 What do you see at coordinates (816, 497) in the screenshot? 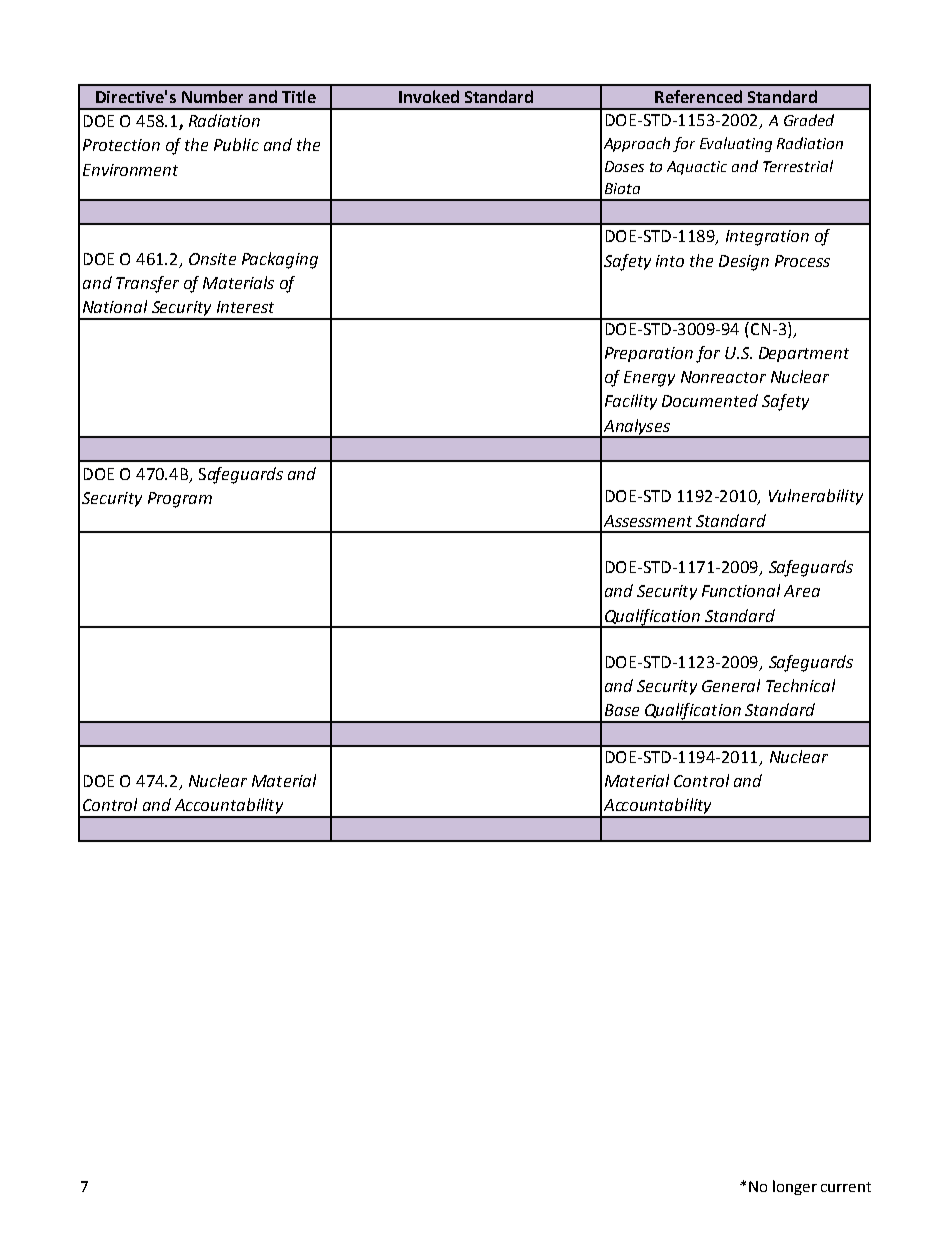
I see `Vulnerability` at bounding box center [816, 497].
